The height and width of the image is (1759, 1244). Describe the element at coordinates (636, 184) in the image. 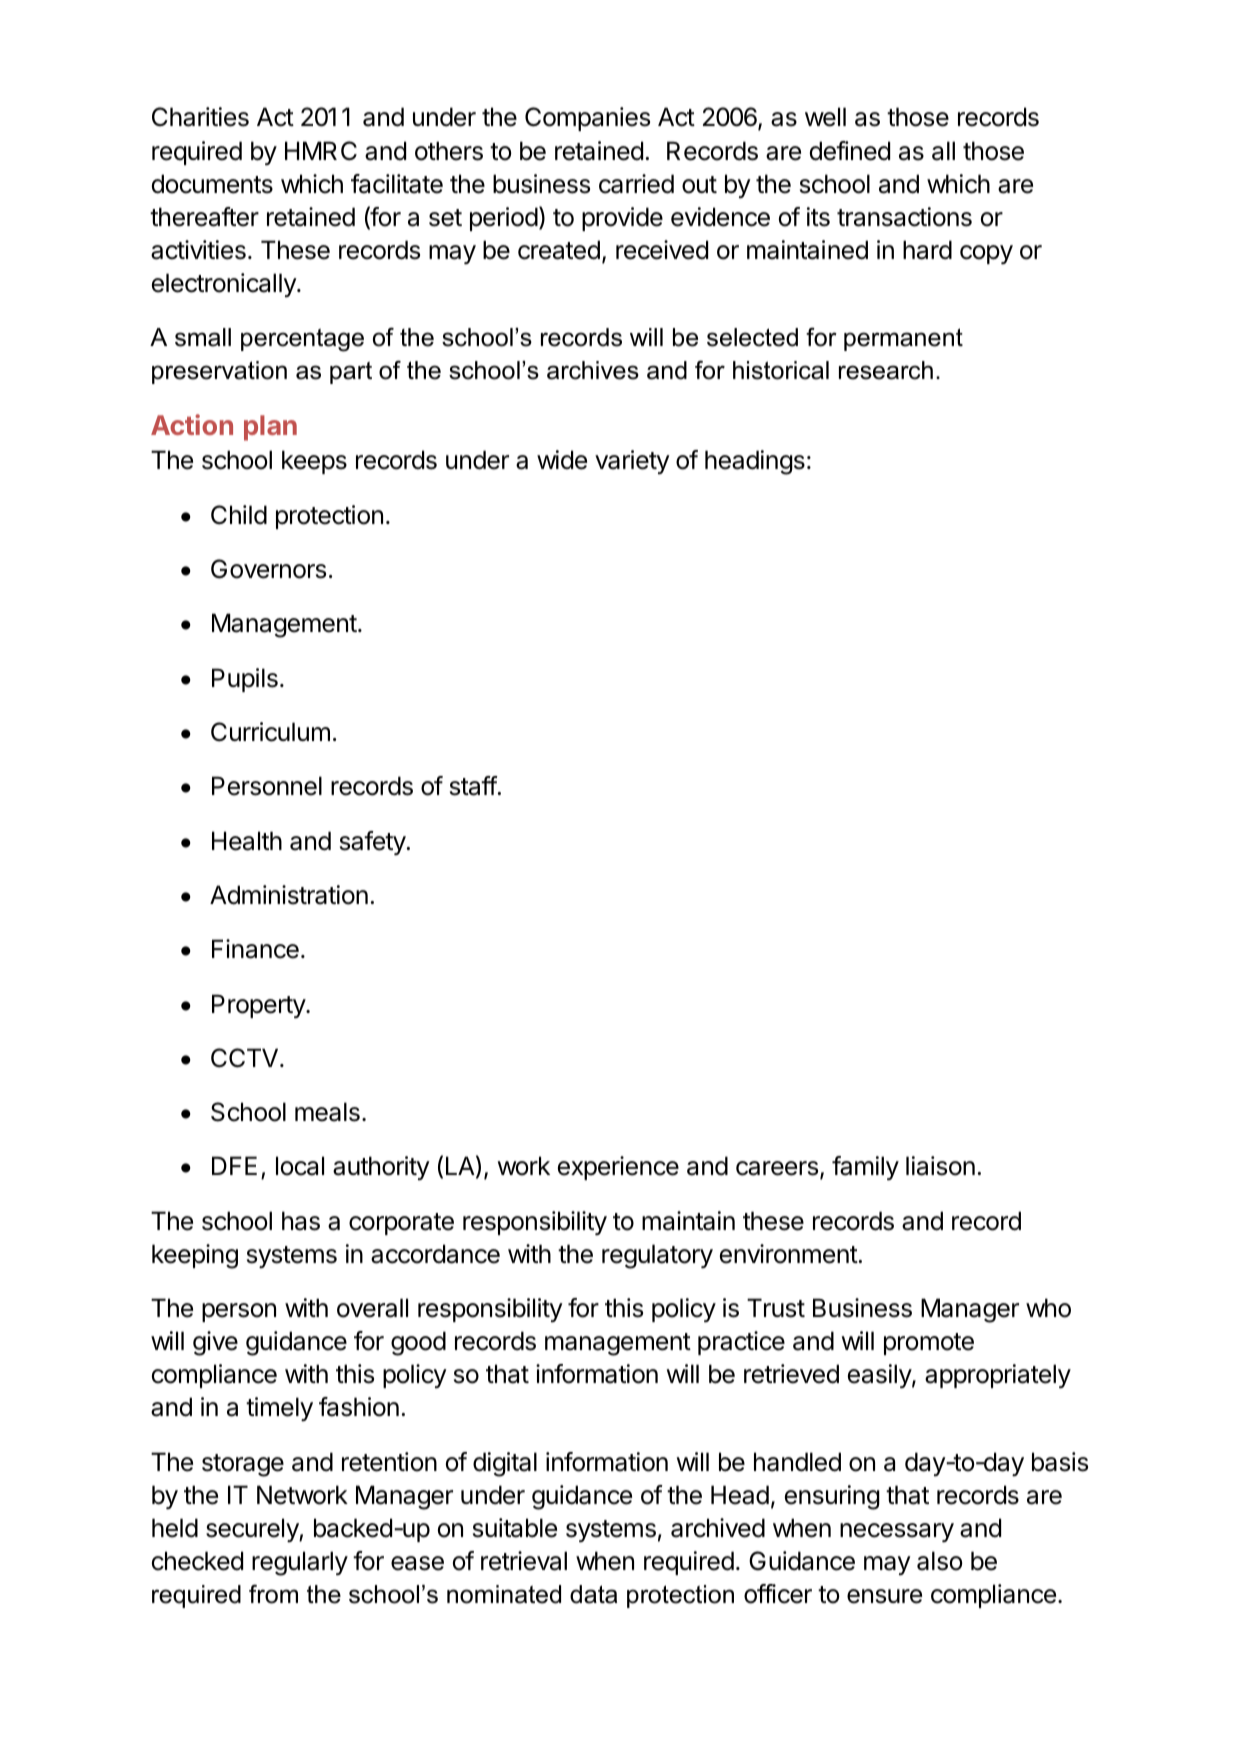

I see `carried` at that location.
